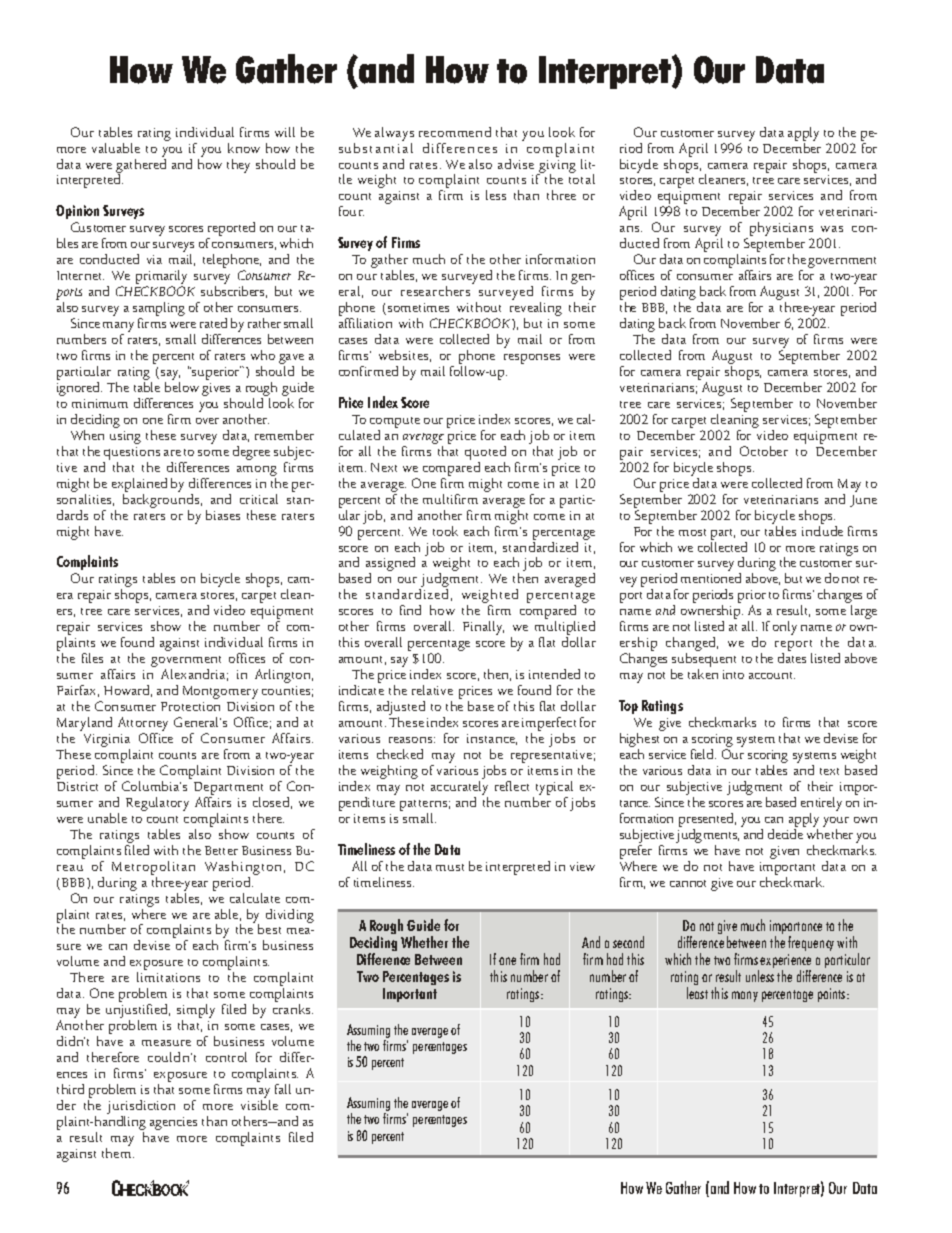 This screenshot has height=1233, width=952. What do you see at coordinates (162, 1125) in the screenshot?
I see `agen` at bounding box center [162, 1125].
